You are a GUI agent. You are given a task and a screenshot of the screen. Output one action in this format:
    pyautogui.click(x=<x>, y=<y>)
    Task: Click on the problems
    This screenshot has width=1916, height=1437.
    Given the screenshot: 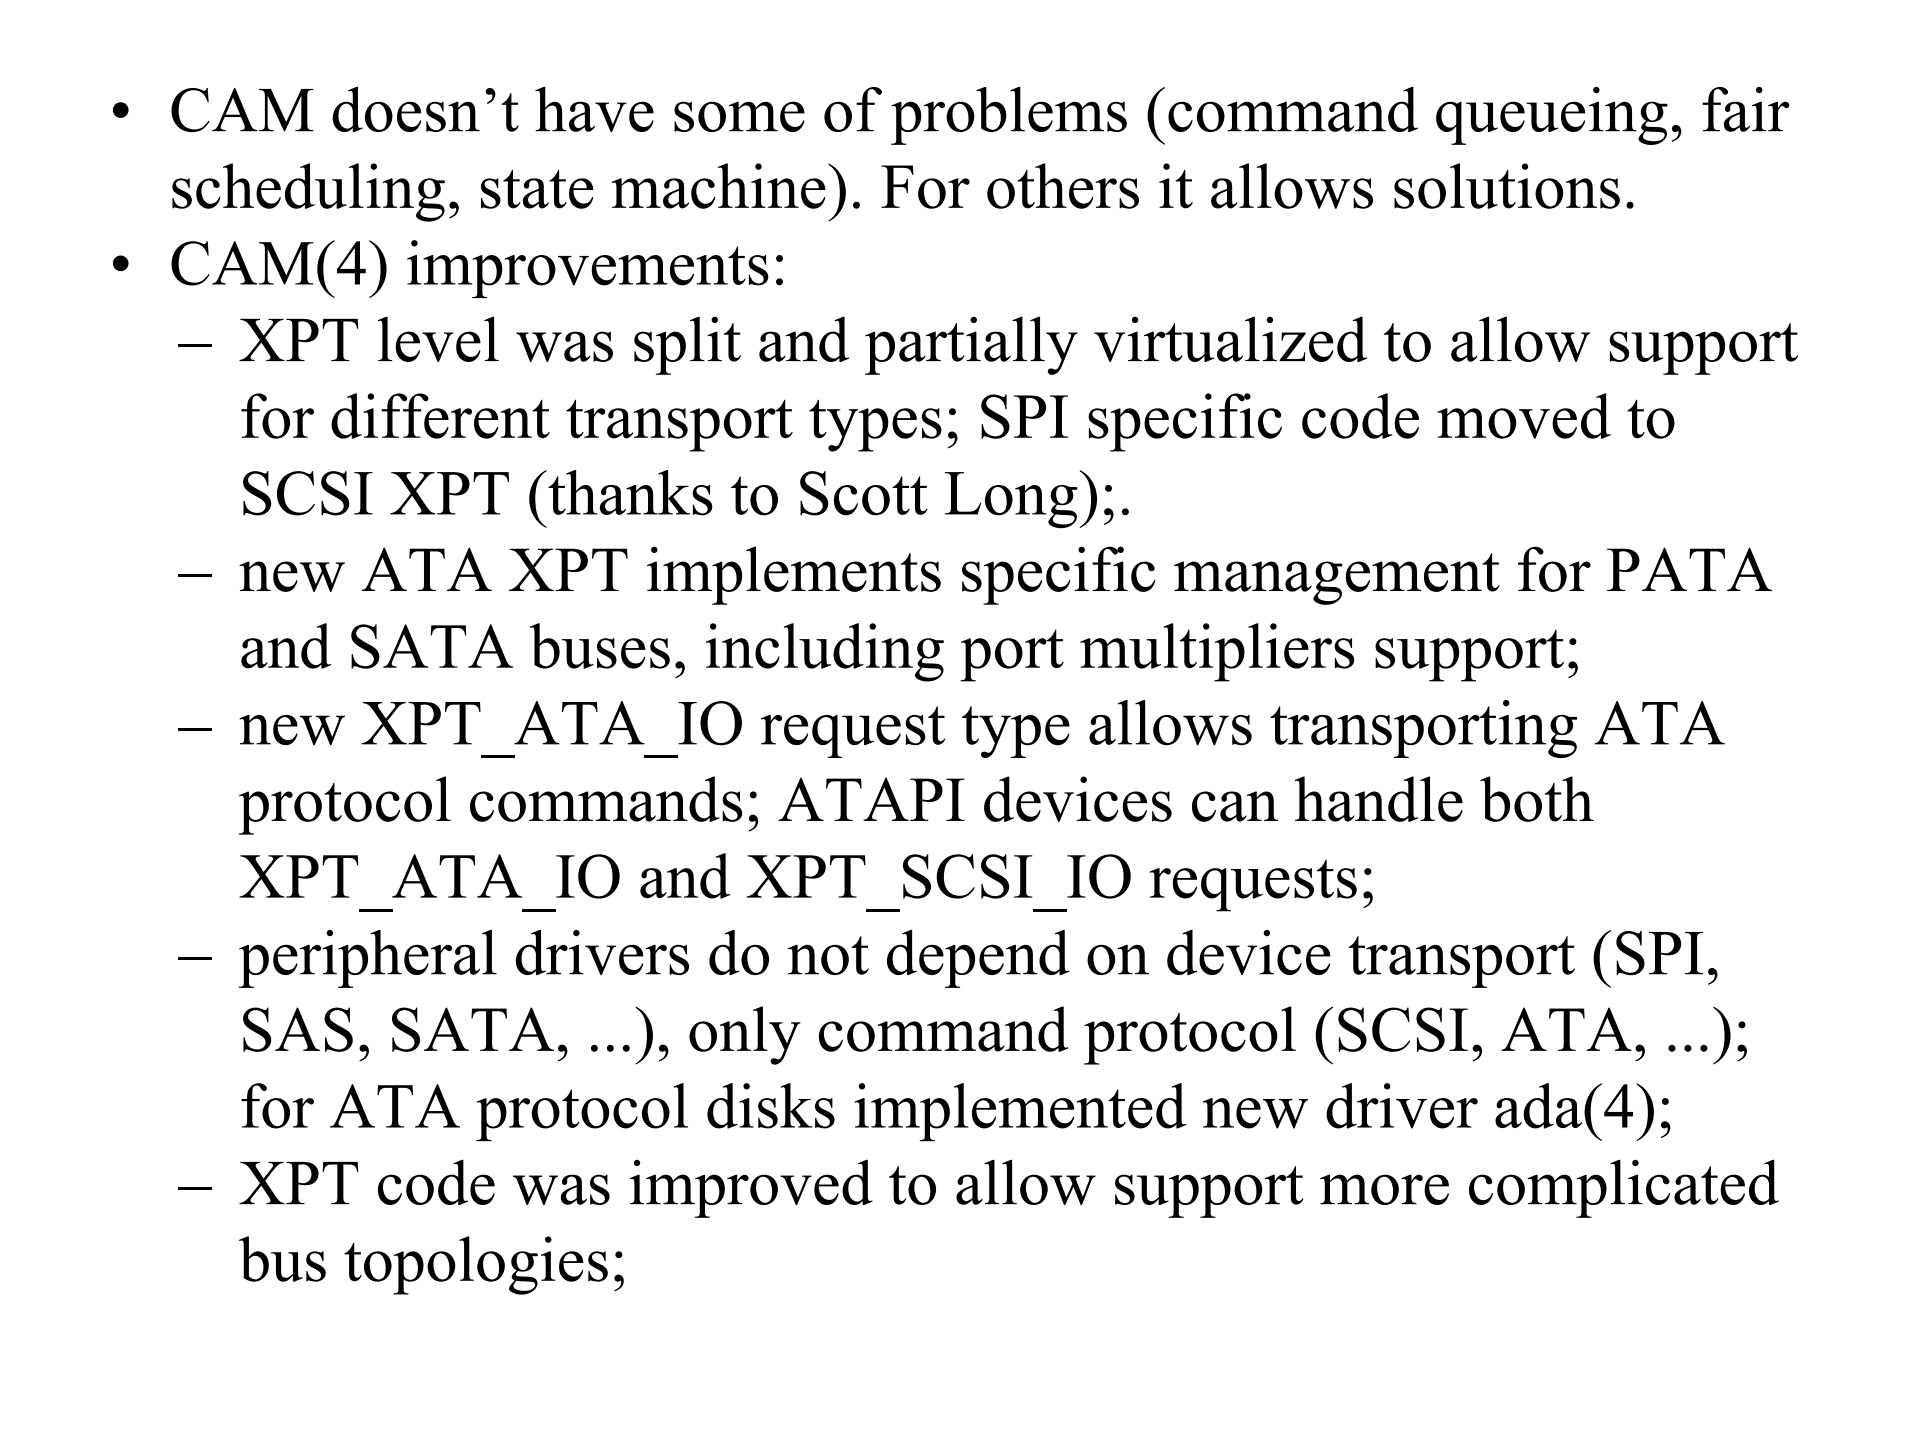 What is the action you would take?
    pyautogui.click(x=1009, y=116)
